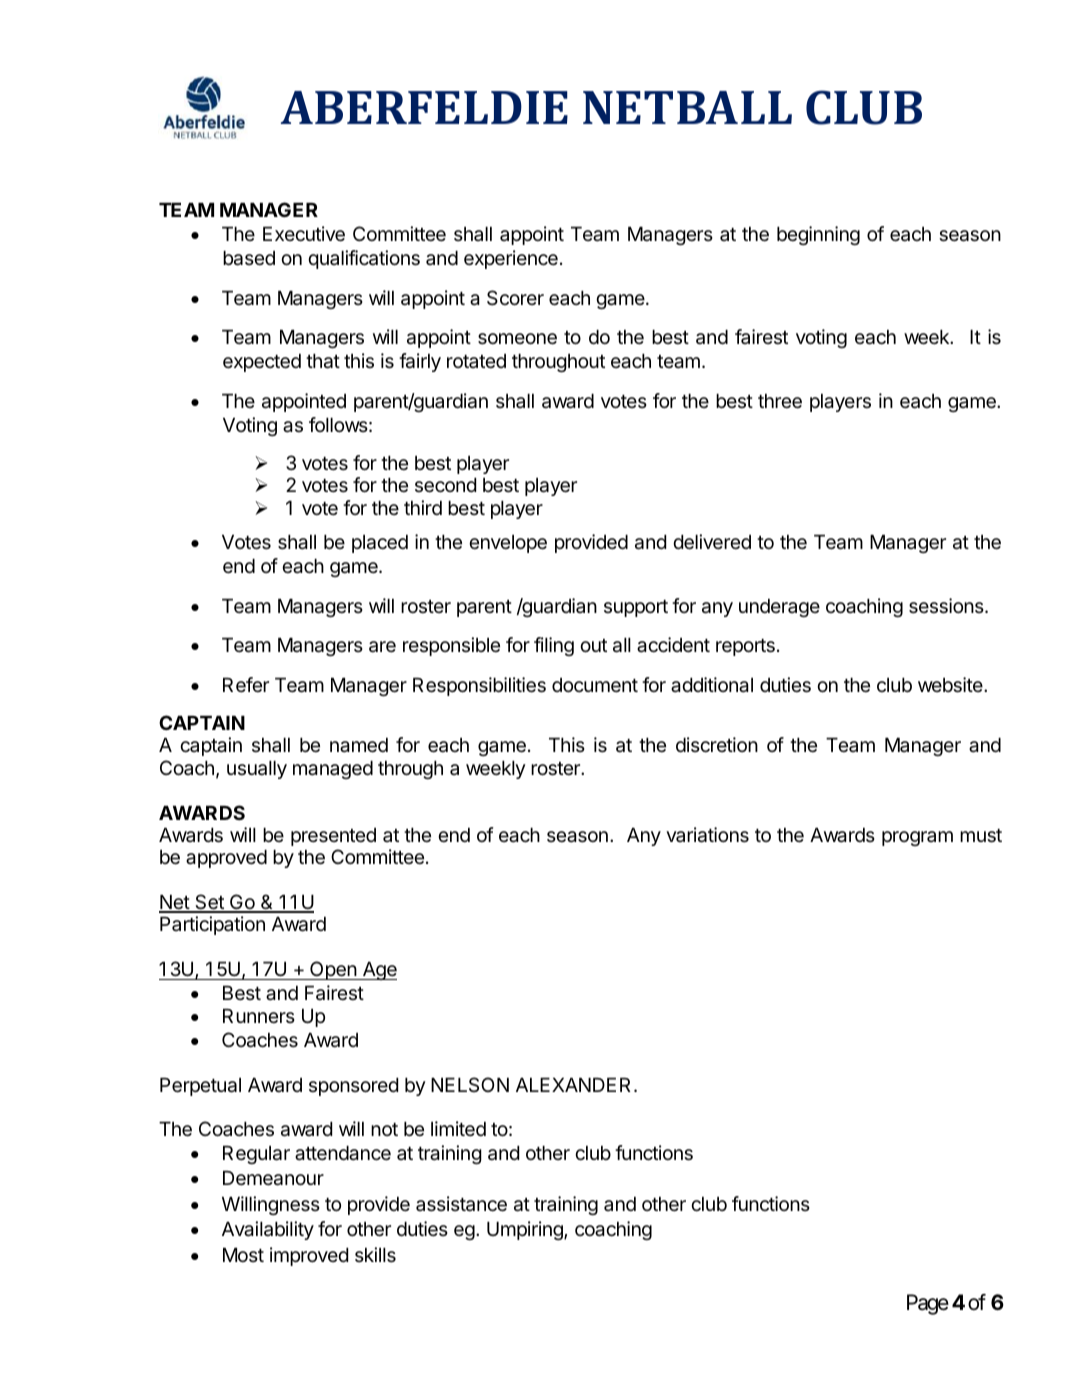  I want to click on website, so click(951, 685).
